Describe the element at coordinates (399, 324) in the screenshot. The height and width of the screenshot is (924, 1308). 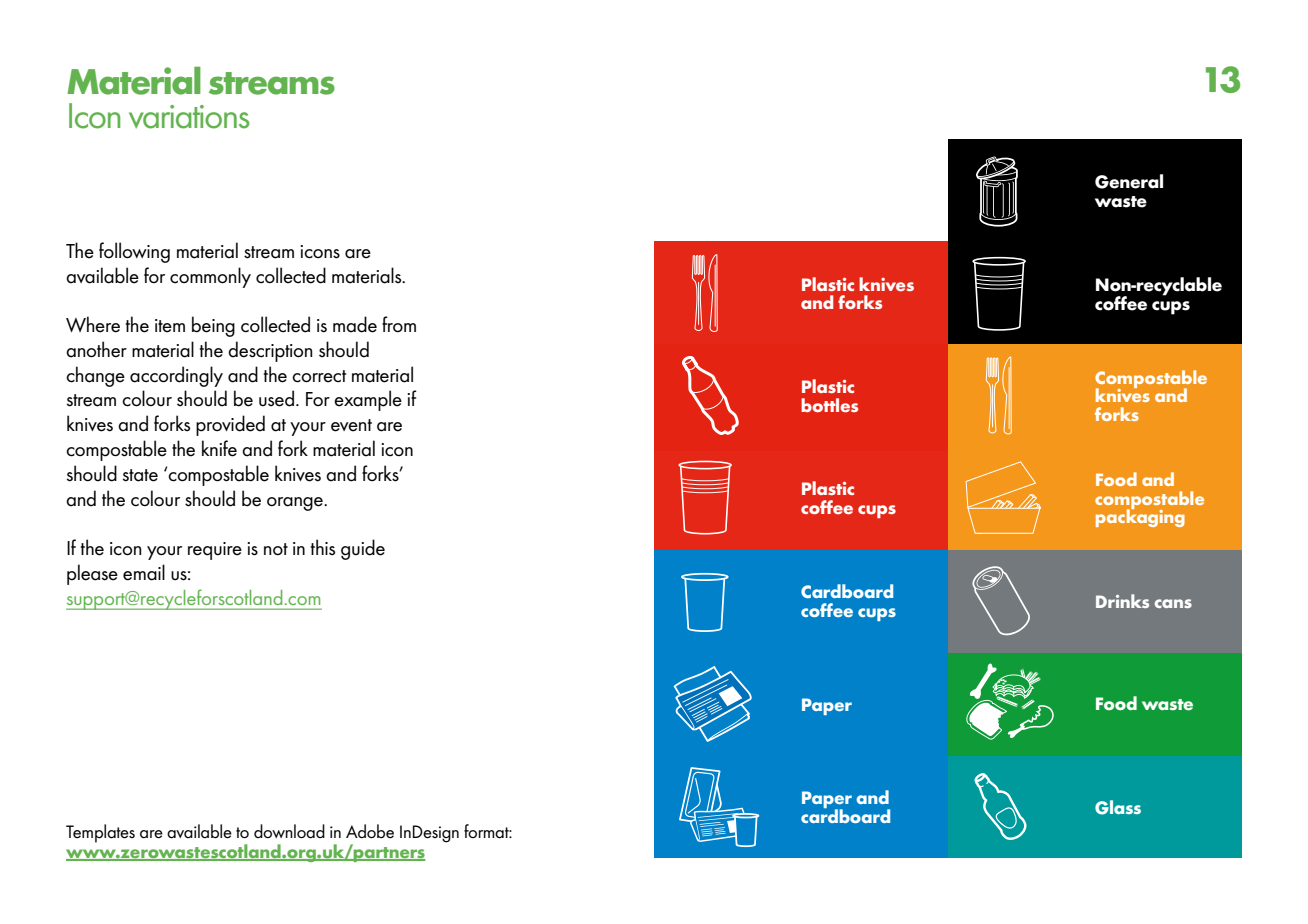
I see `from` at that location.
